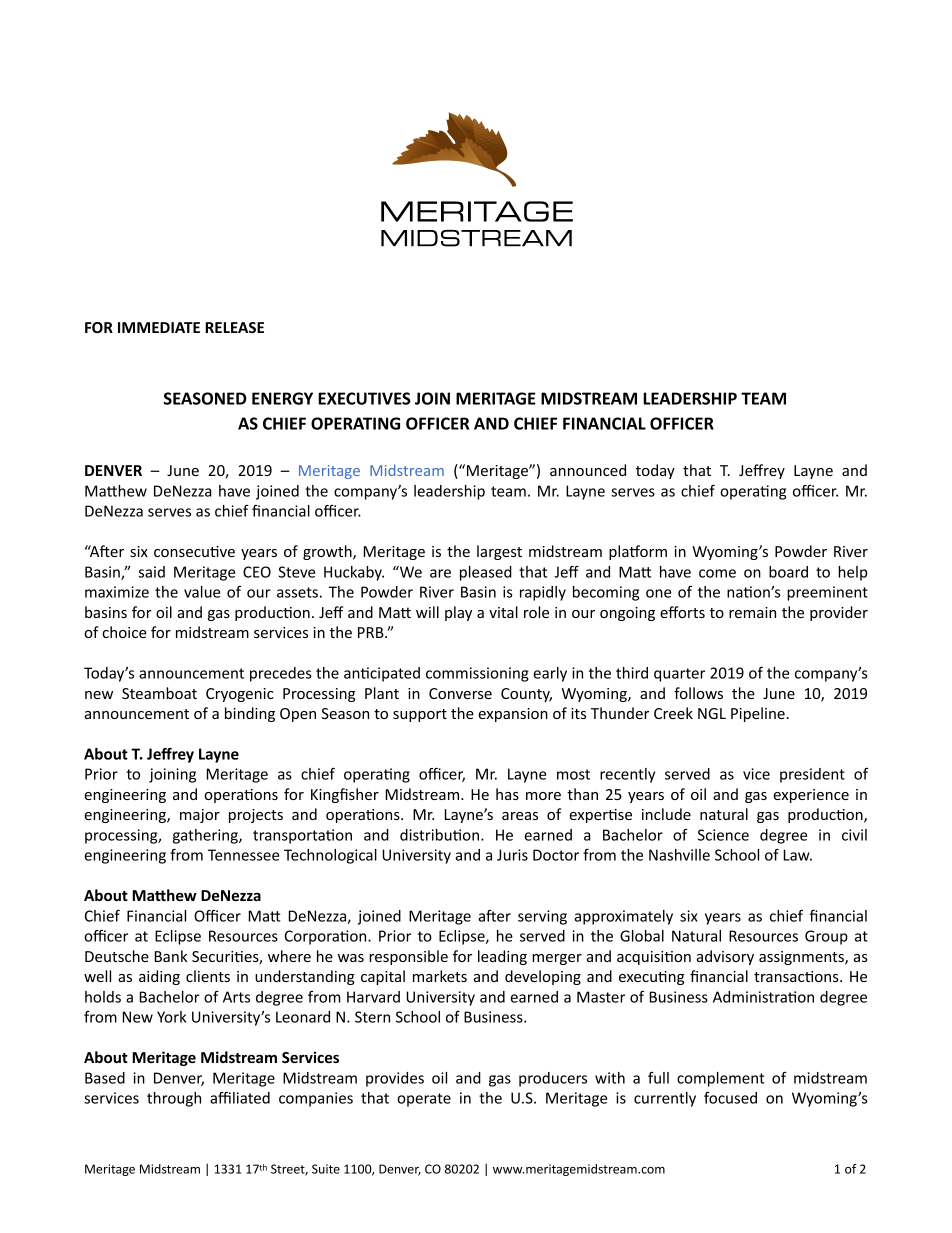 The width and height of the screenshot is (952, 1233). What do you see at coordinates (202, 592) in the screenshot?
I see `value` at bounding box center [202, 592].
